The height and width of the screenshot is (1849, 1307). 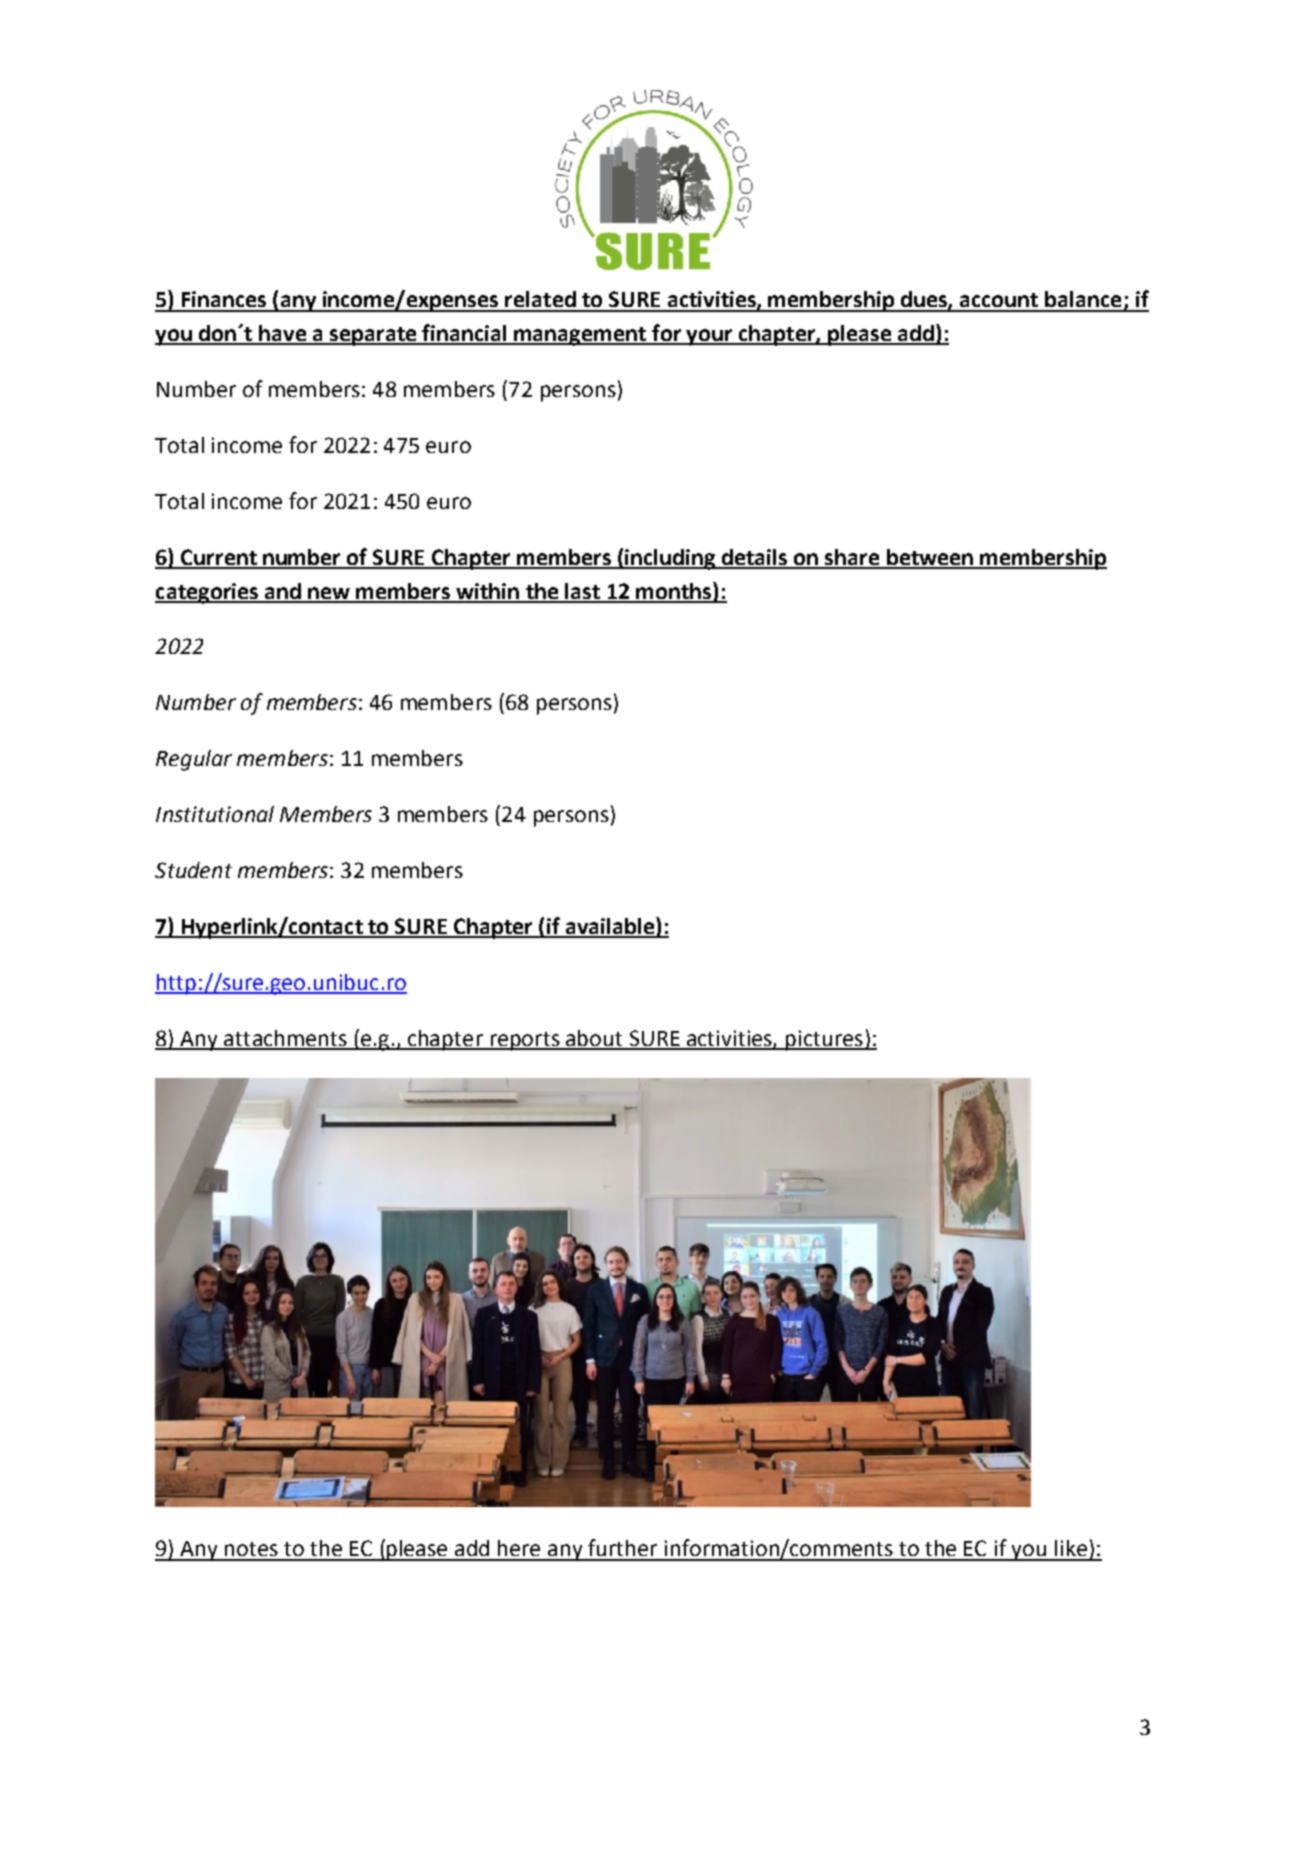 I want to click on including, so click(x=670, y=559).
